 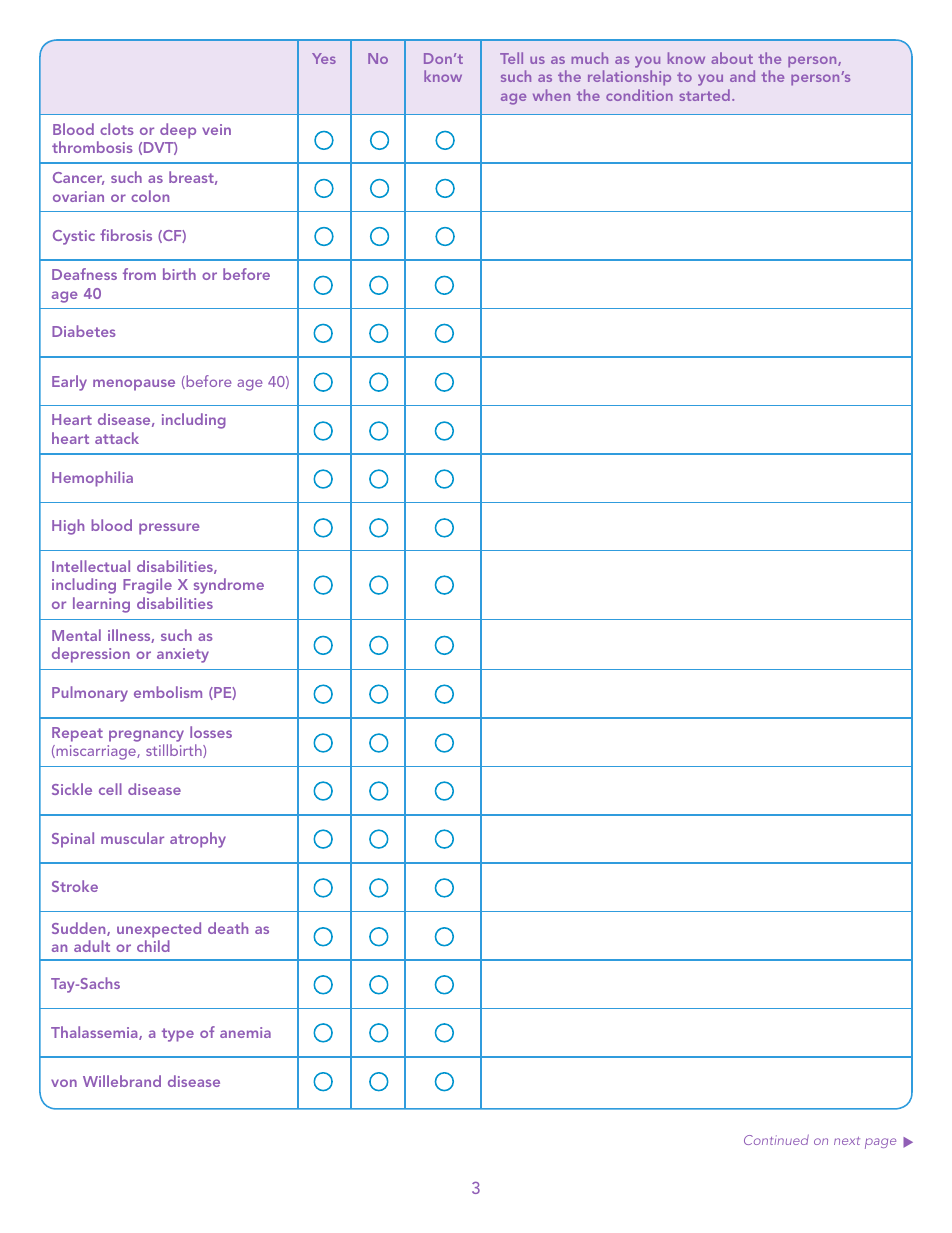 I want to click on when, so click(x=551, y=95).
